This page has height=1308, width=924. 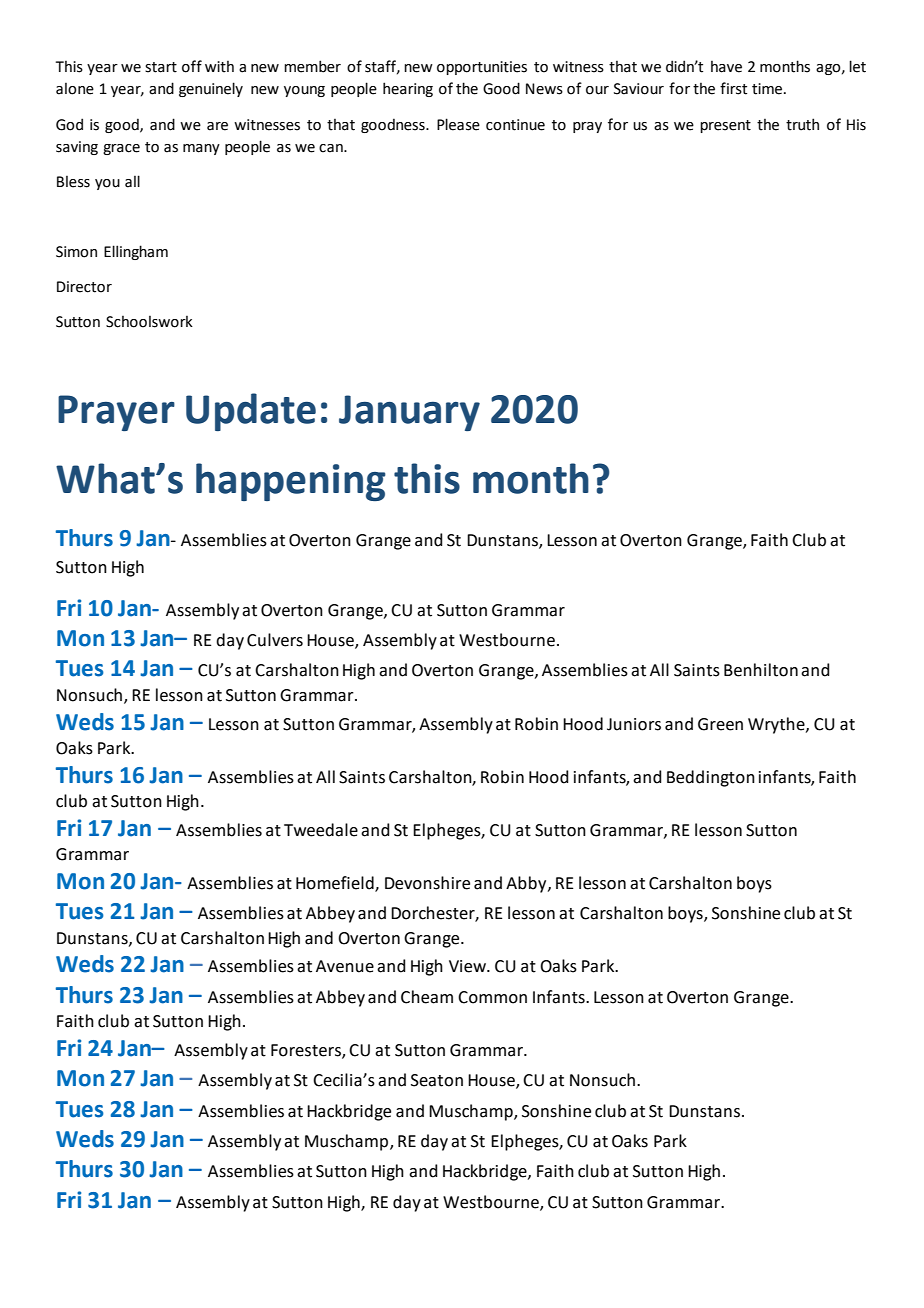 What do you see at coordinates (634, 724) in the page?
I see `Juniors` at bounding box center [634, 724].
